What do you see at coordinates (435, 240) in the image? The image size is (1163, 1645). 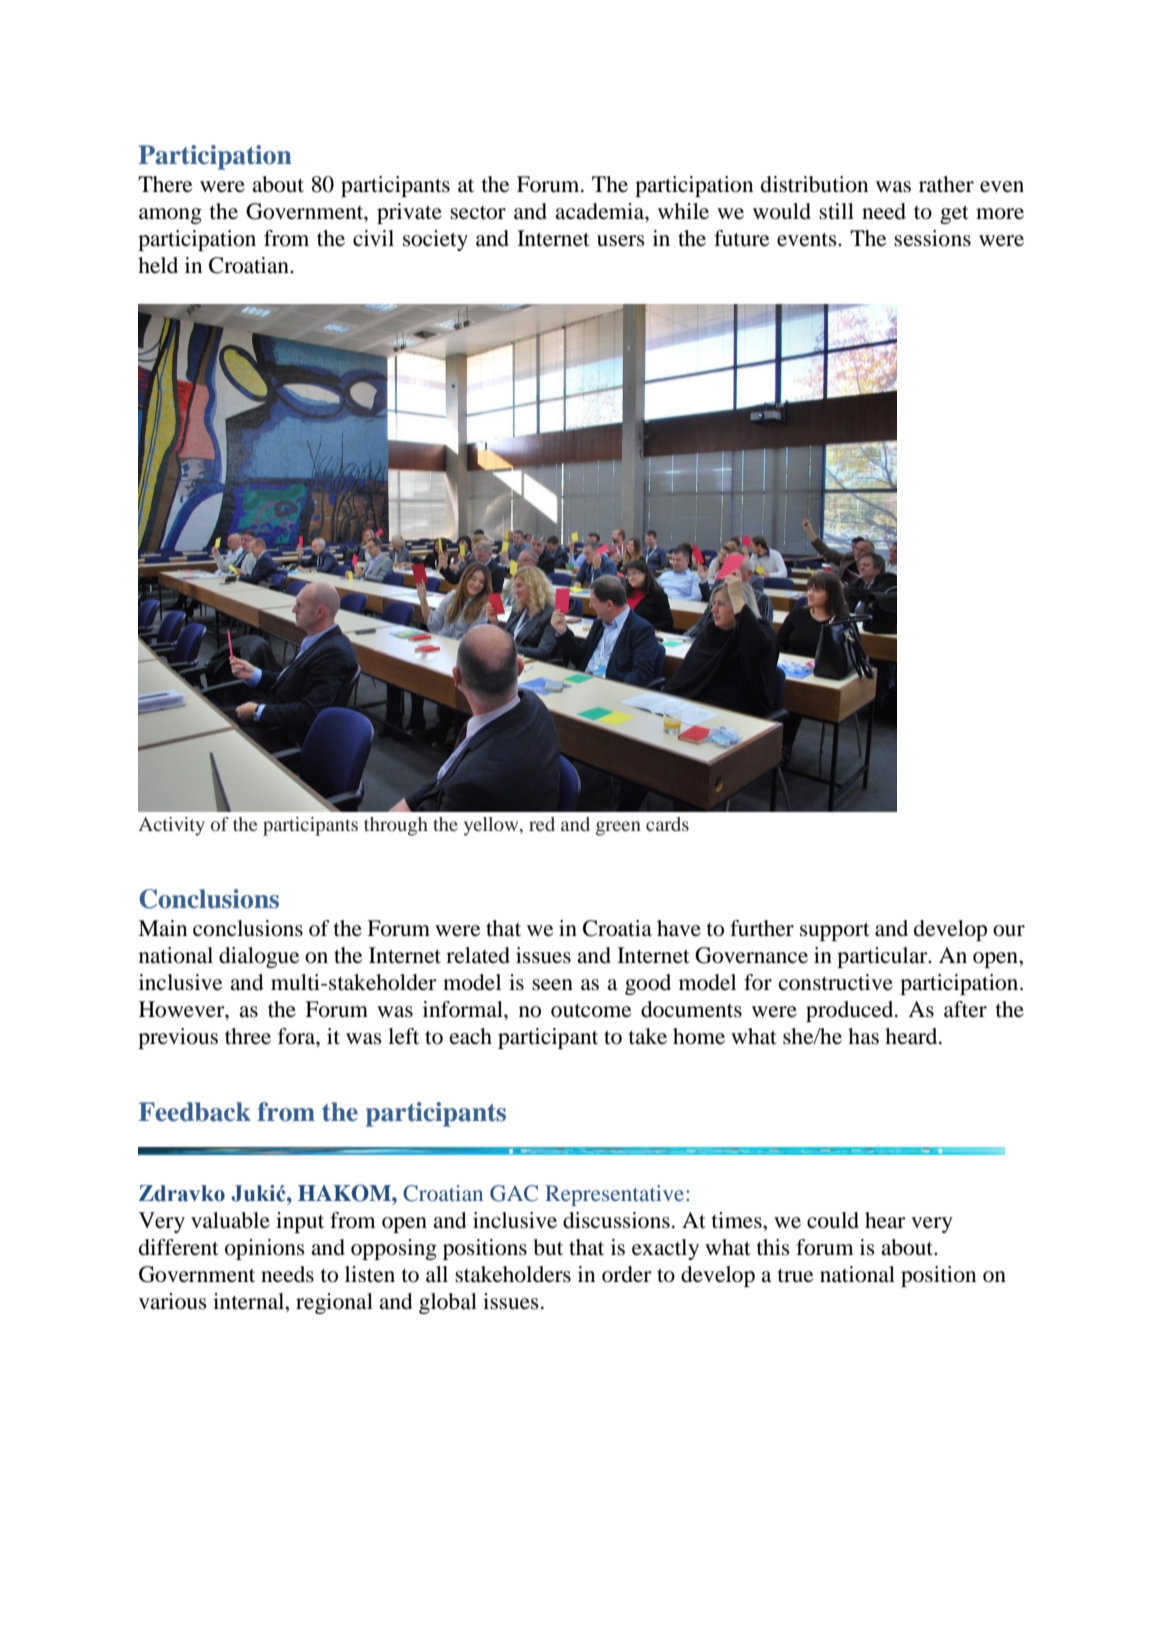 I see `society` at bounding box center [435, 240].
